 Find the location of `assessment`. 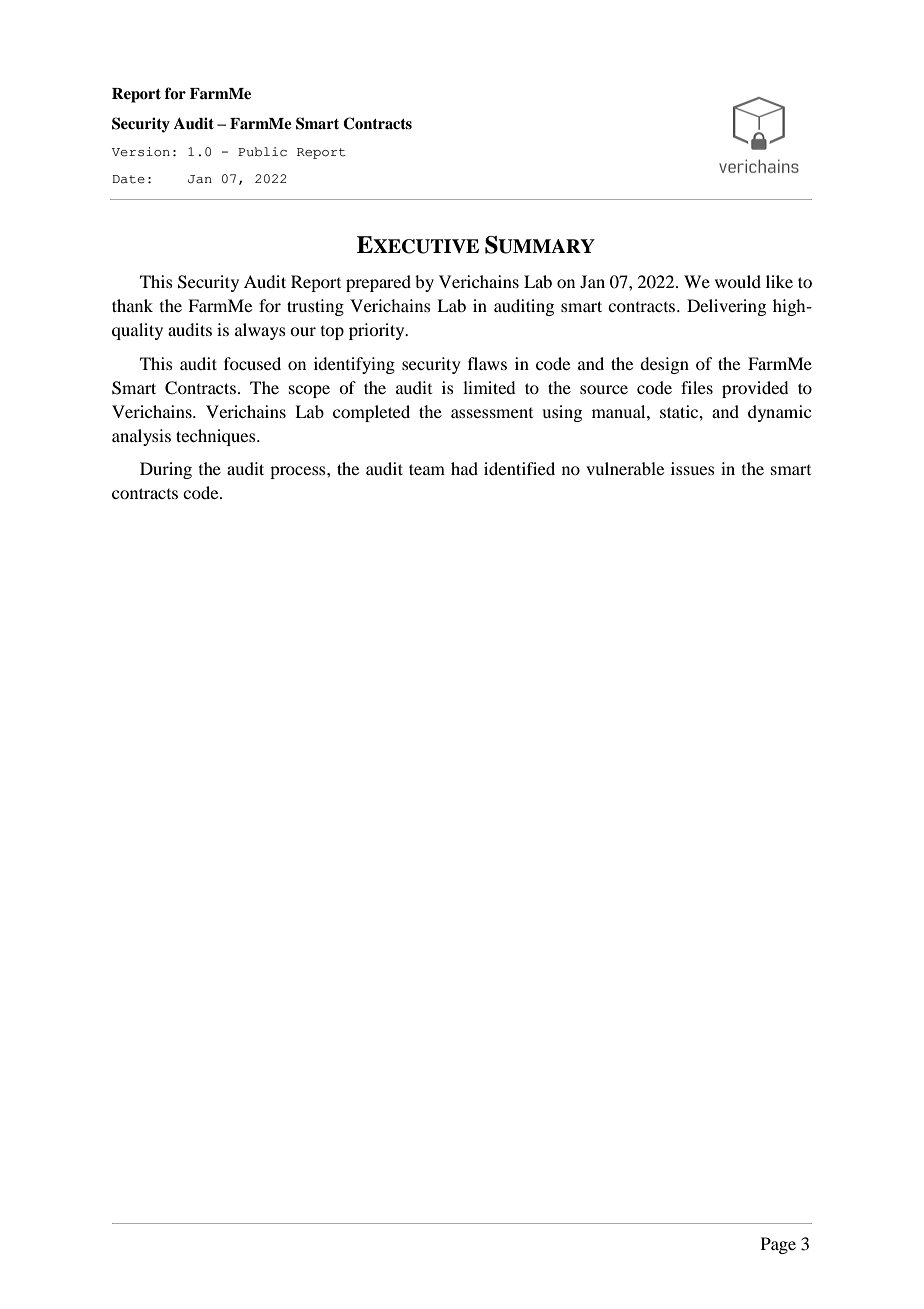

assessment is located at coordinates (492, 413).
